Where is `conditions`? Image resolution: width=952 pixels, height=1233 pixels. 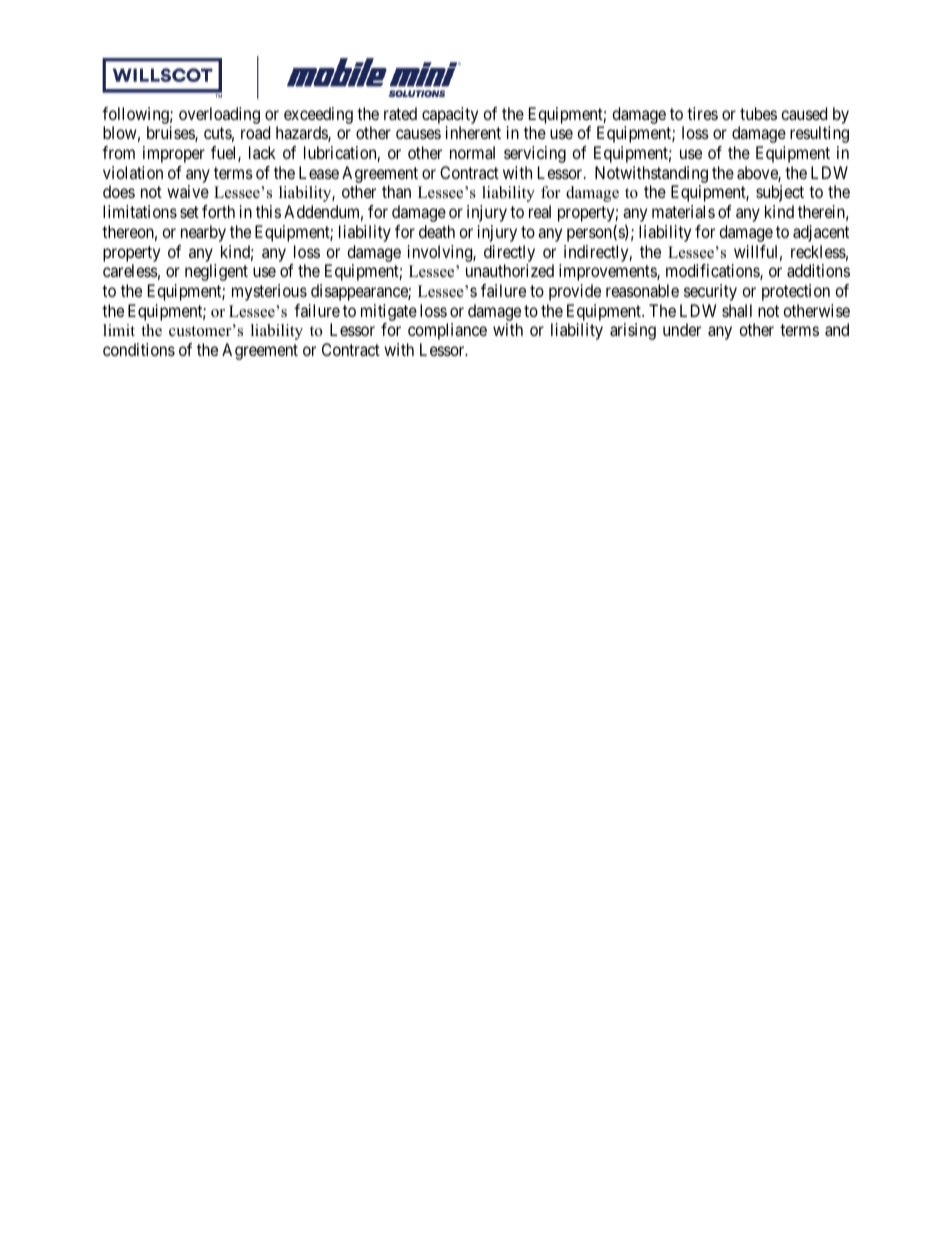 conditions is located at coordinates (139, 349).
